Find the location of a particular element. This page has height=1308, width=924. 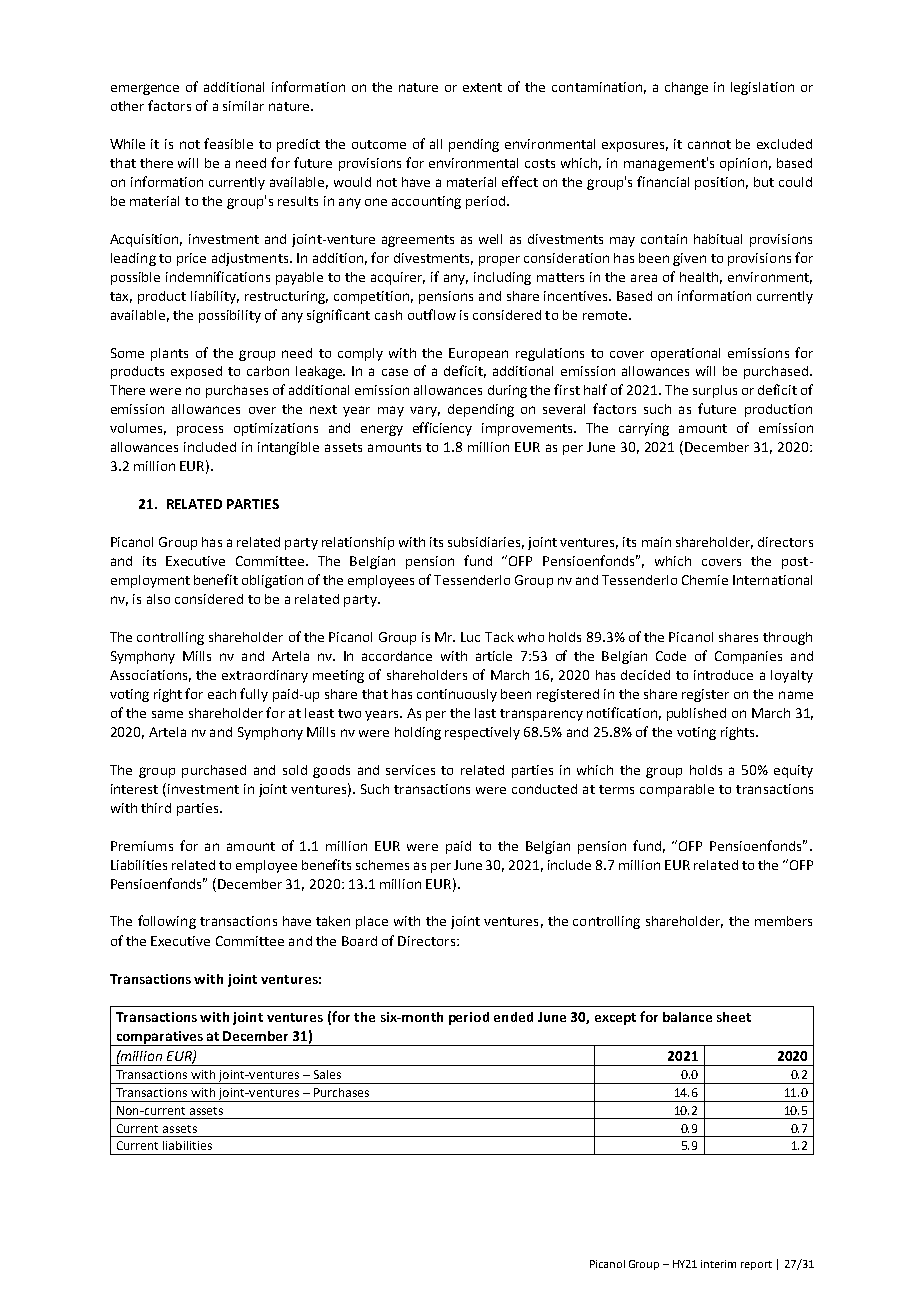

comparatives is located at coordinates (159, 1038).
